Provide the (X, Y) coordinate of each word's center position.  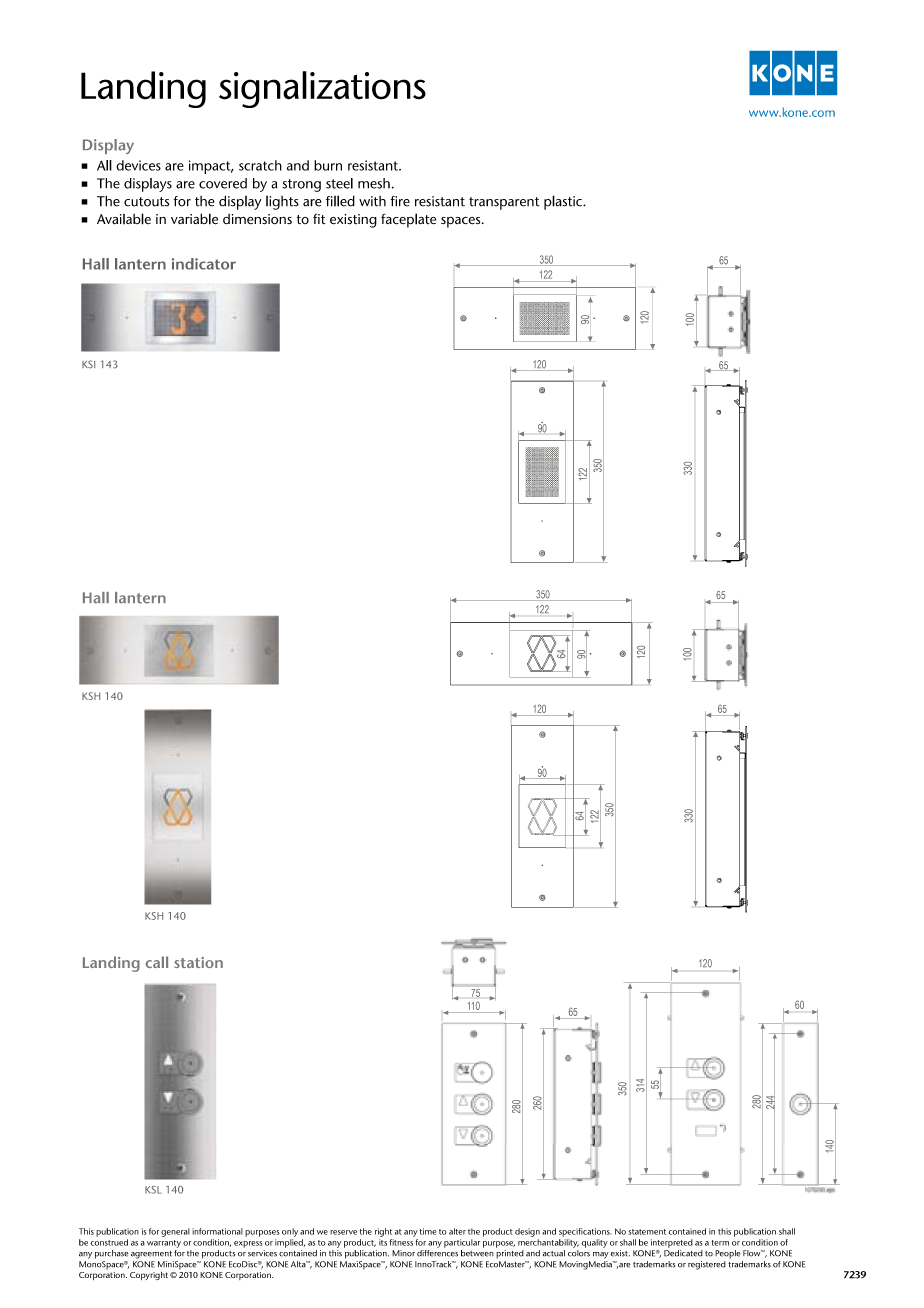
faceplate (408, 220)
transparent (504, 203)
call (156, 962)
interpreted (672, 1243)
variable (194, 219)
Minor (403, 1253)
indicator (204, 264)
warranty (164, 1244)
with (372, 201)
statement (647, 1232)
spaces (462, 222)
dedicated (683, 1253)
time (428, 1231)
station (198, 962)
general (175, 1232)
